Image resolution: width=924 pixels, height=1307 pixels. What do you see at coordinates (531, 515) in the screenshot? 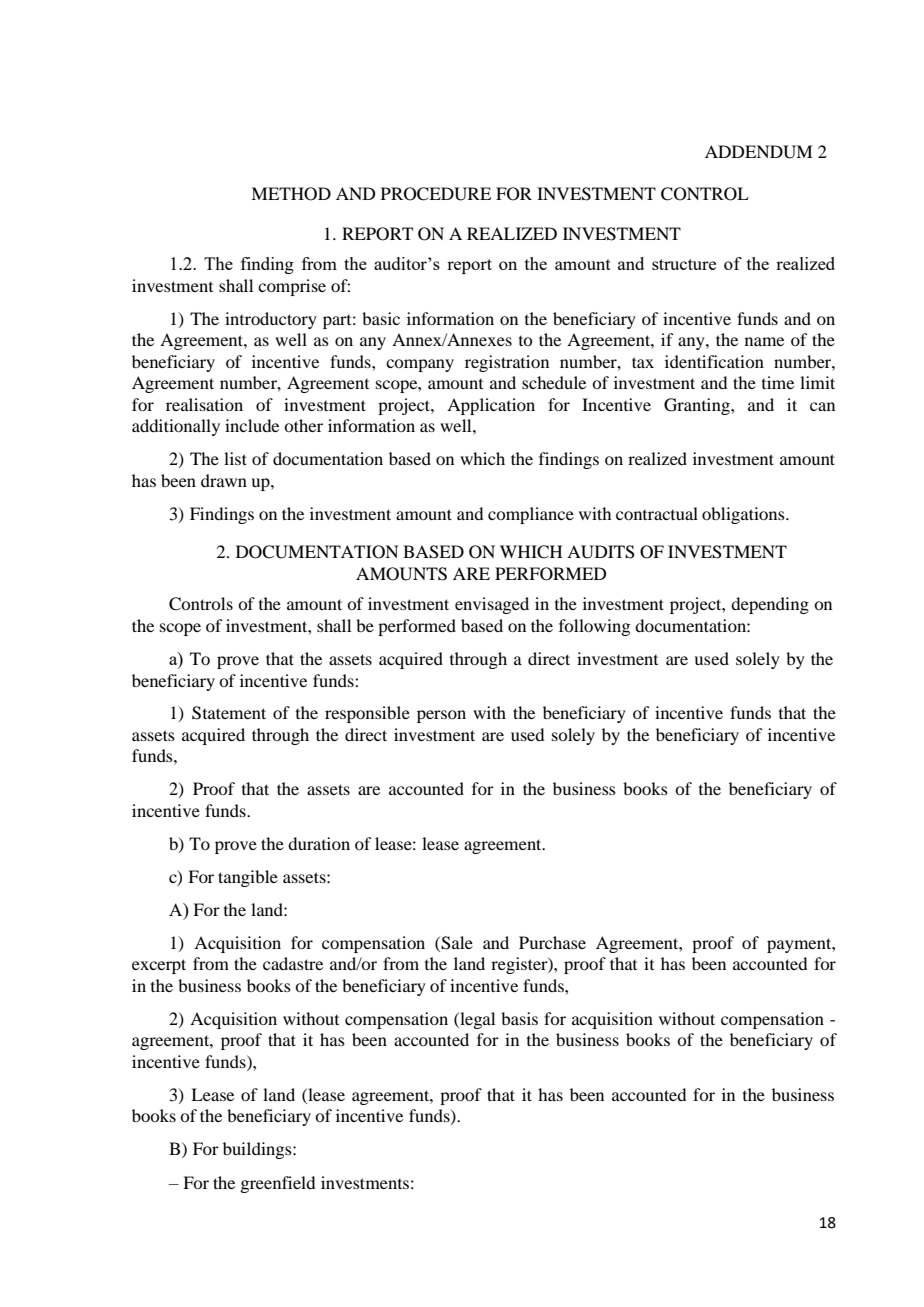
I see `compliance` at bounding box center [531, 515].
